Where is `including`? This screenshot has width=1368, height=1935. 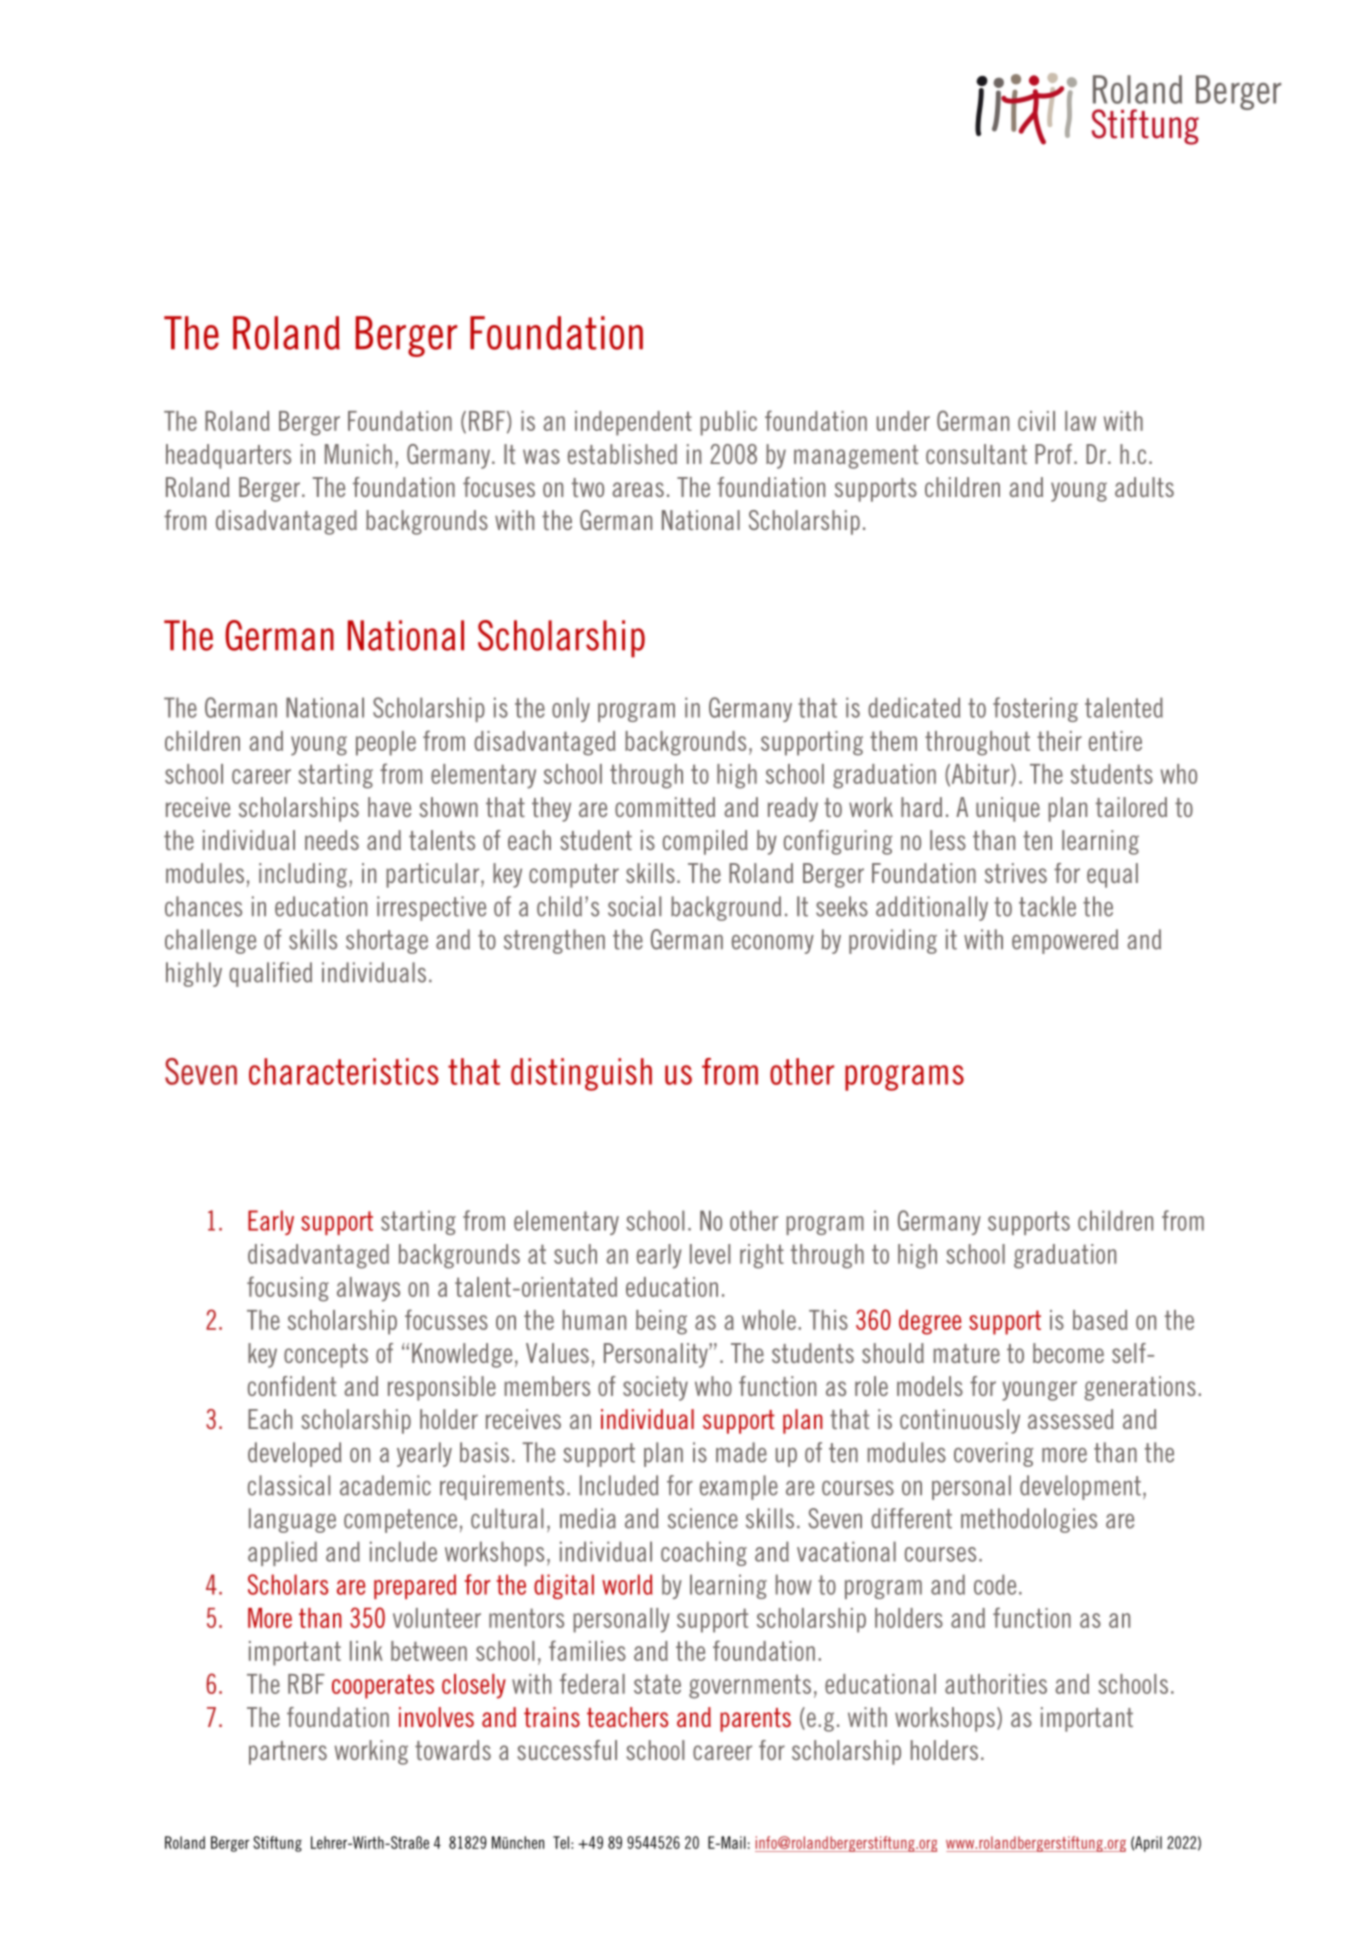 including is located at coordinates (303, 875).
